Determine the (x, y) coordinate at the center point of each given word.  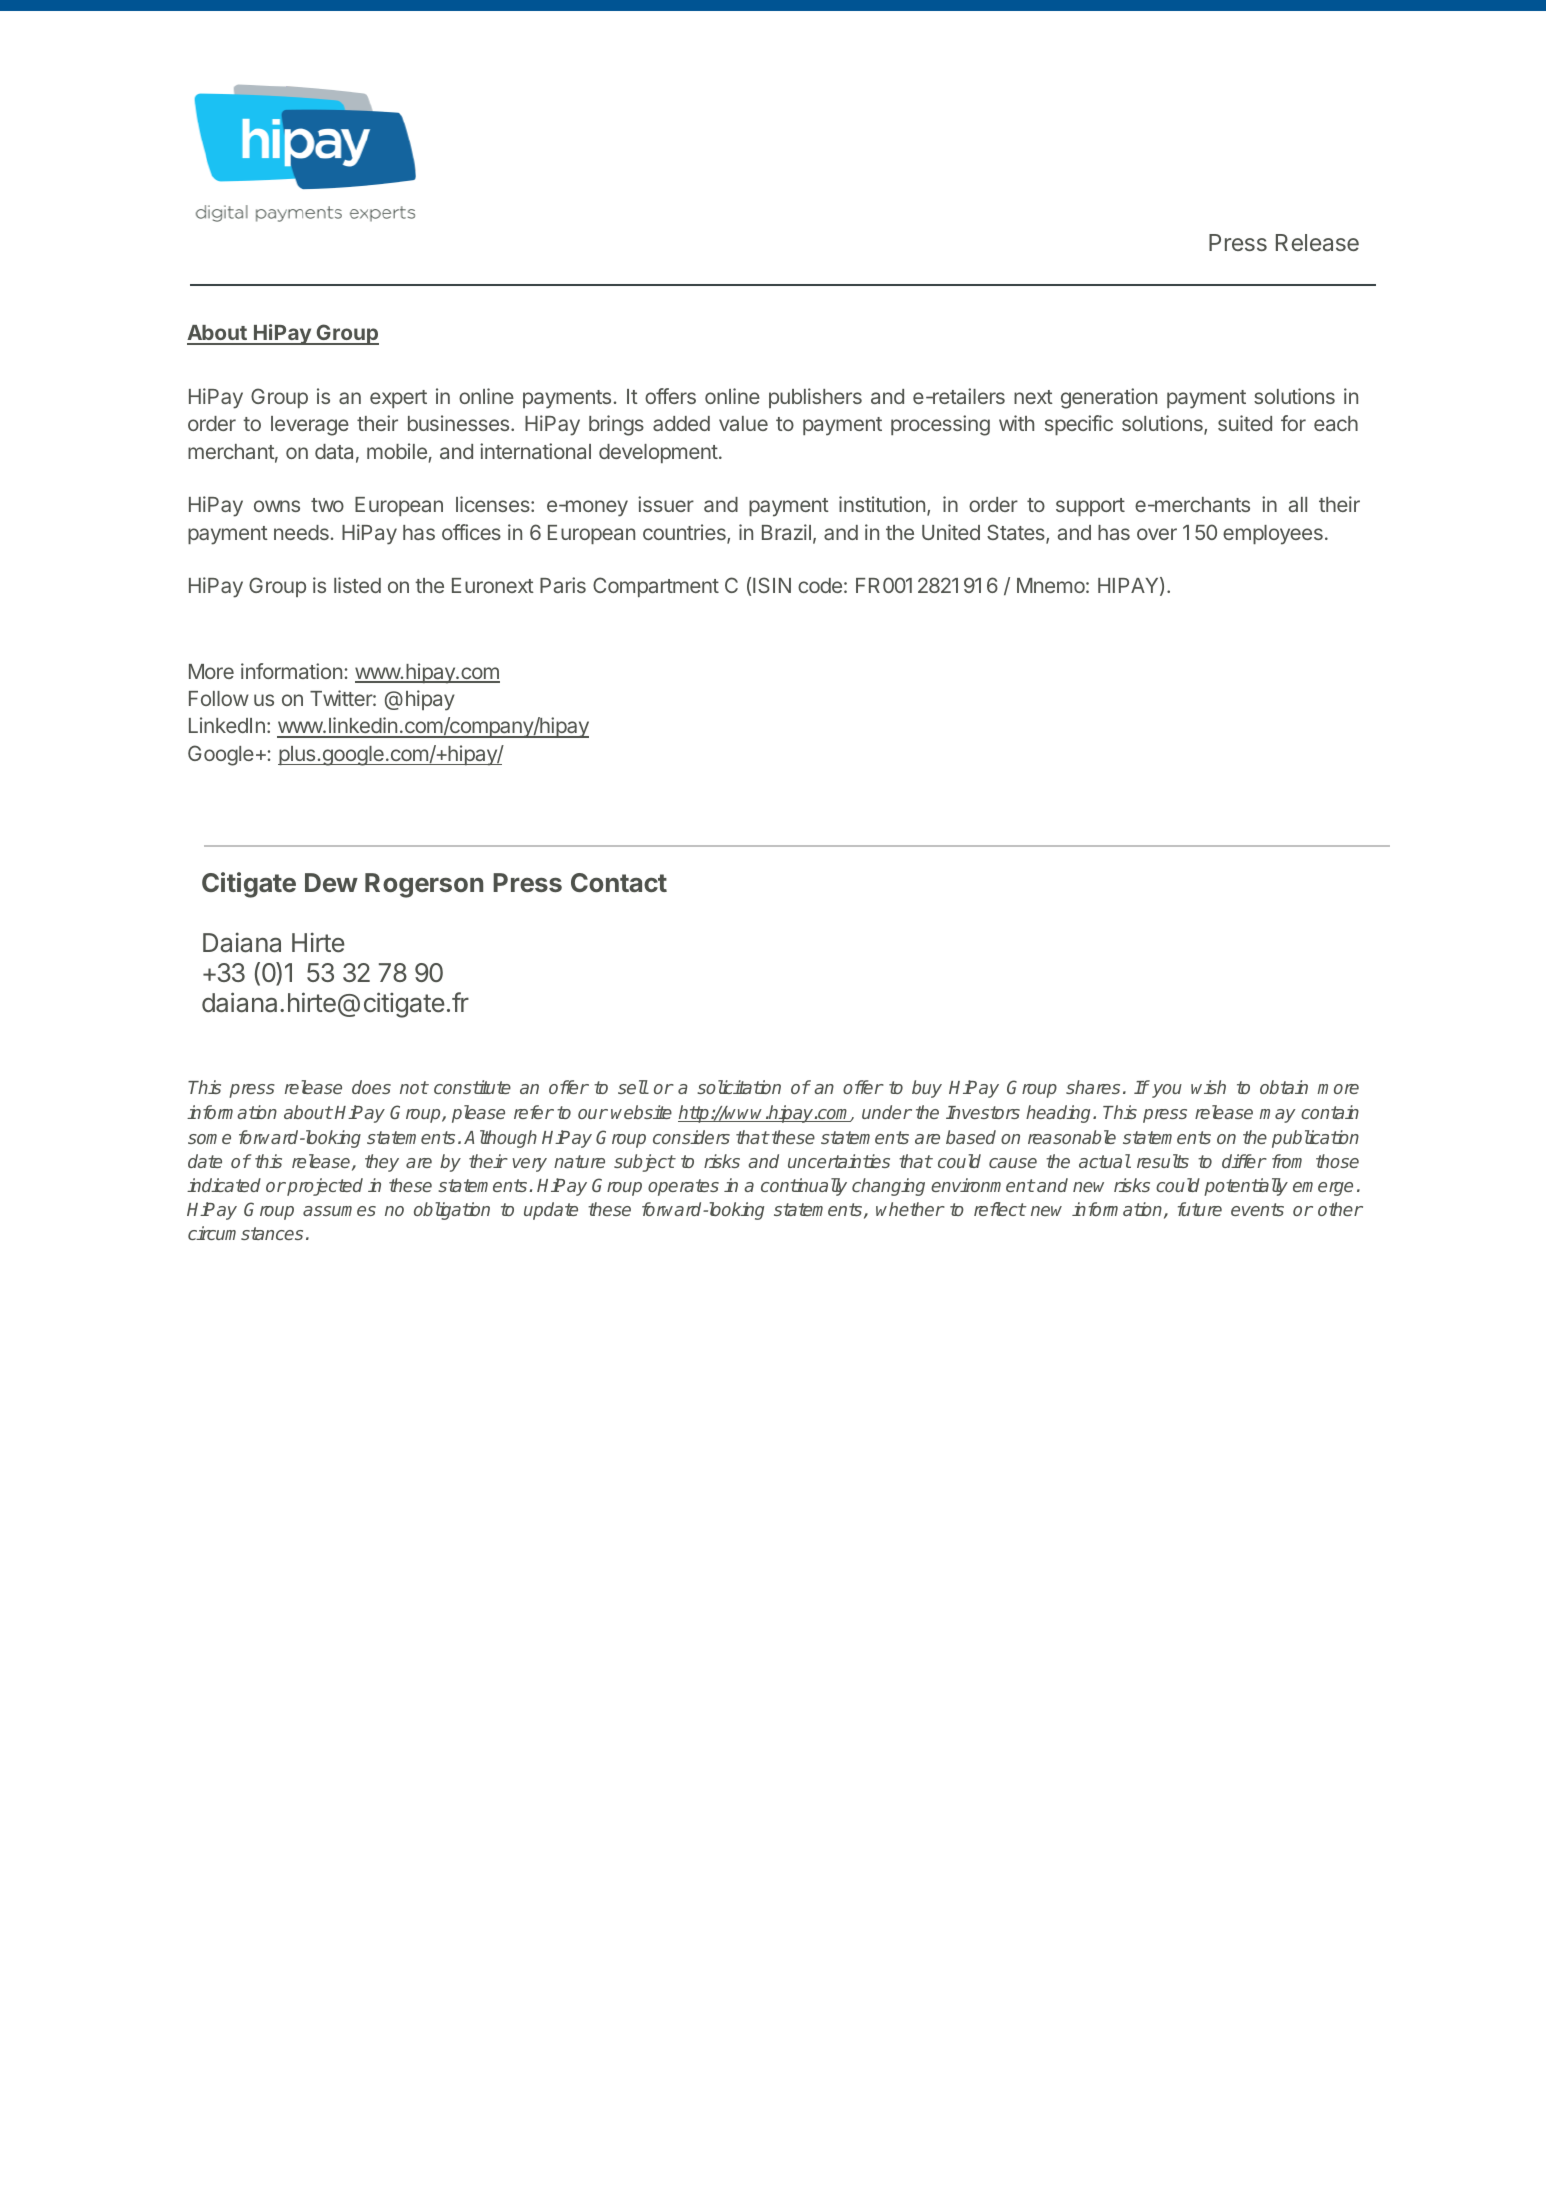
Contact (619, 882)
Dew (331, 882)
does (371, 1087)
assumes (339, 1211)
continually (804, 1187)
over (1157, 534)
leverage (310, 426)
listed (357, 585)
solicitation (739, 1087)
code (820, 585)
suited (1245, 423)
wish (1208, 1087)
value (743, 423)
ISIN (772, 585)
